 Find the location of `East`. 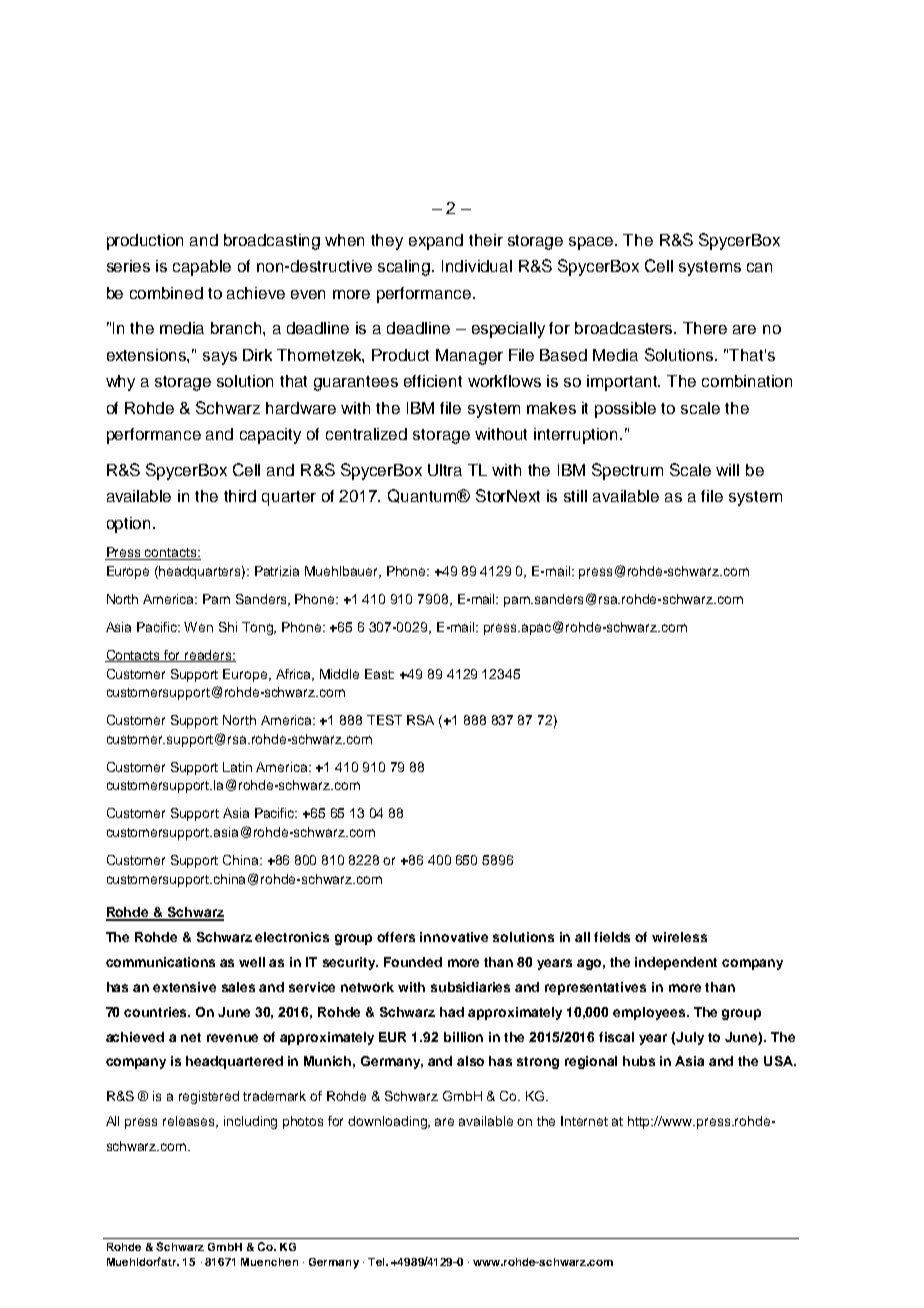

East is located at coordinates (379, 674).
